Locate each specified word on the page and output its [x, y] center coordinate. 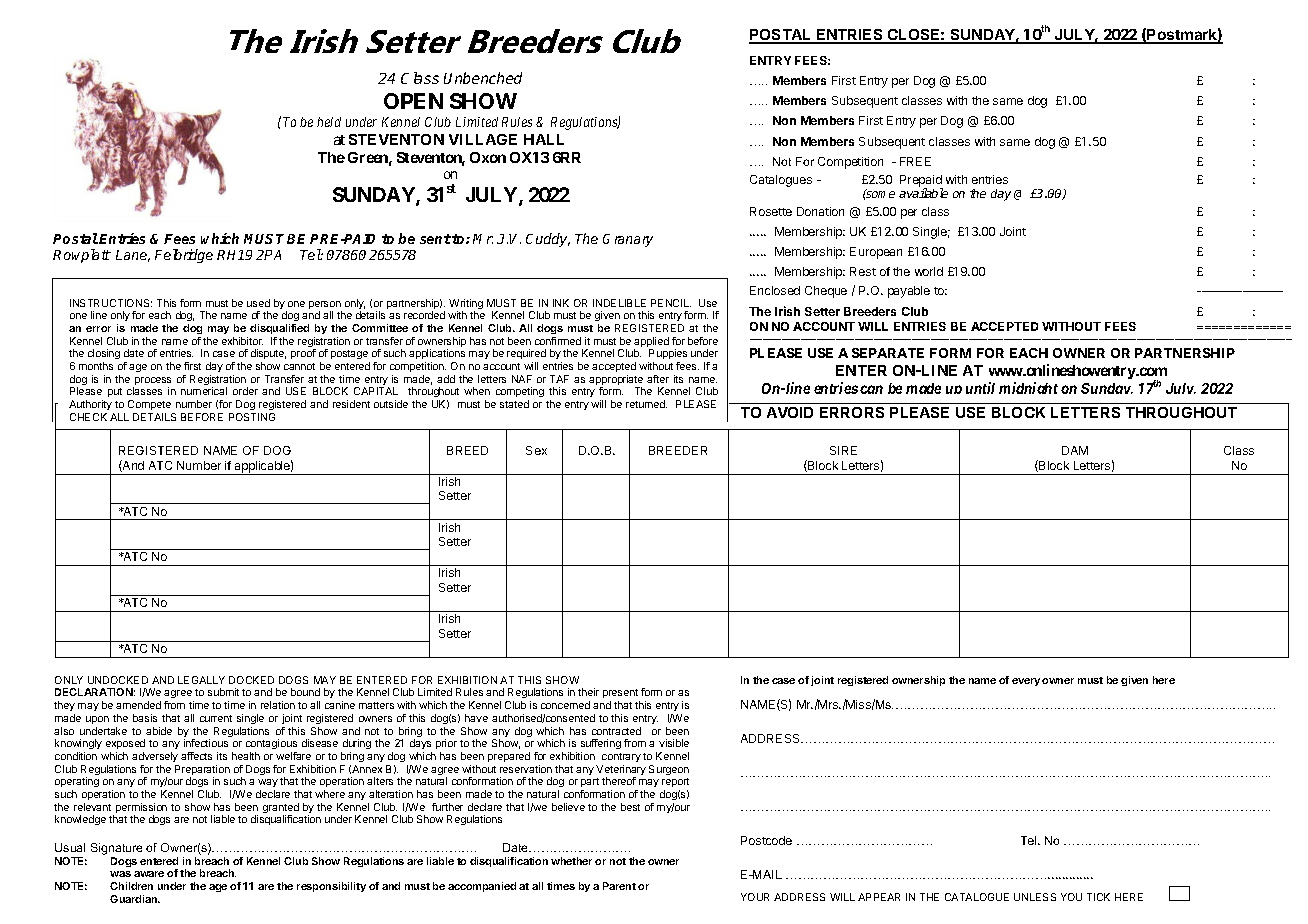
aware [149, 874]
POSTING [252, 417]
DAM [1075, 450]
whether [571, 861]
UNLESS [1035, 897]
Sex [536, 450]
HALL [544, 139]
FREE [915, 161]
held [329, 122]
